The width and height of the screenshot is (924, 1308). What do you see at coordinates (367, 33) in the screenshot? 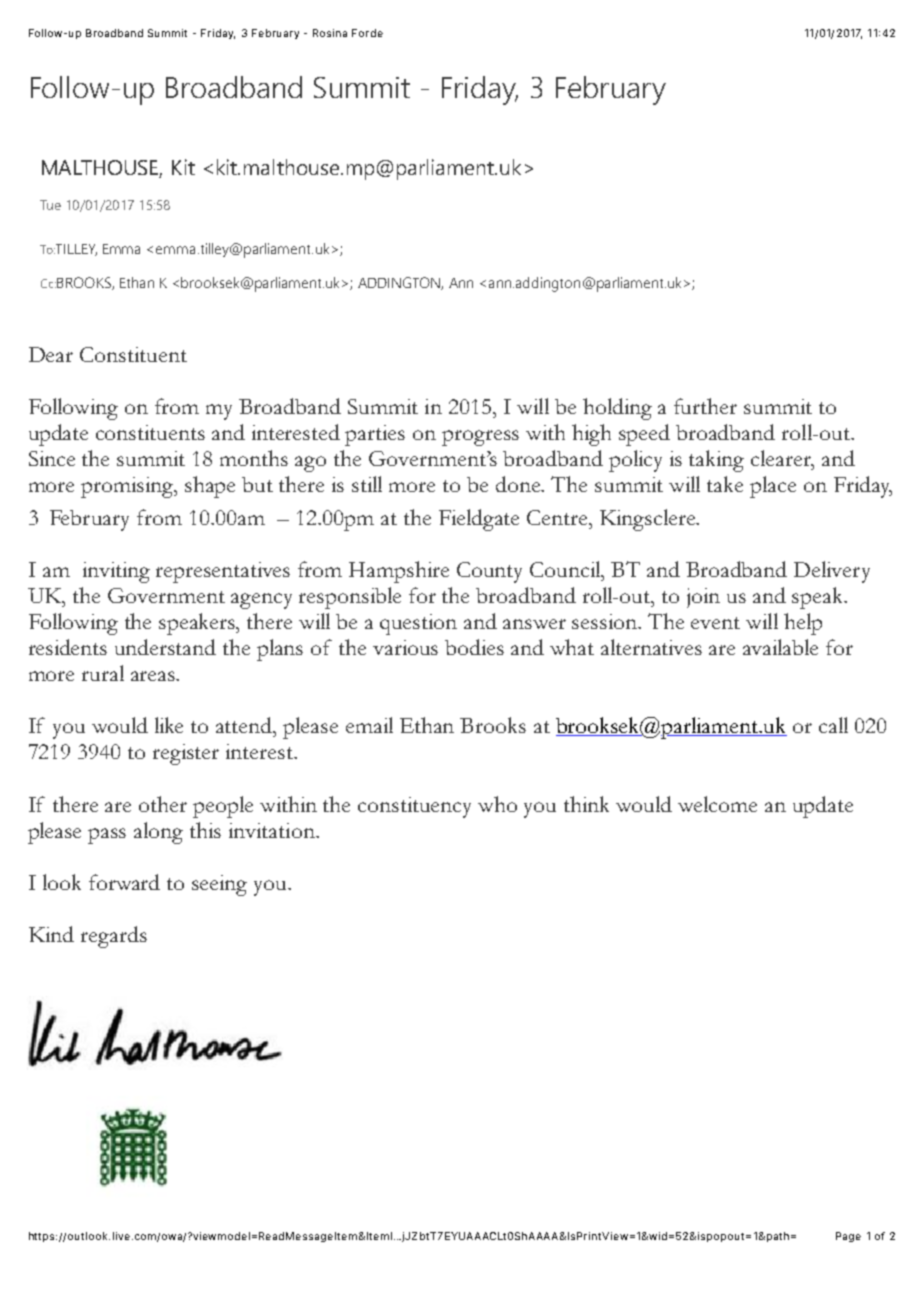
I see `Forde` at bounding box center [367, 33].
